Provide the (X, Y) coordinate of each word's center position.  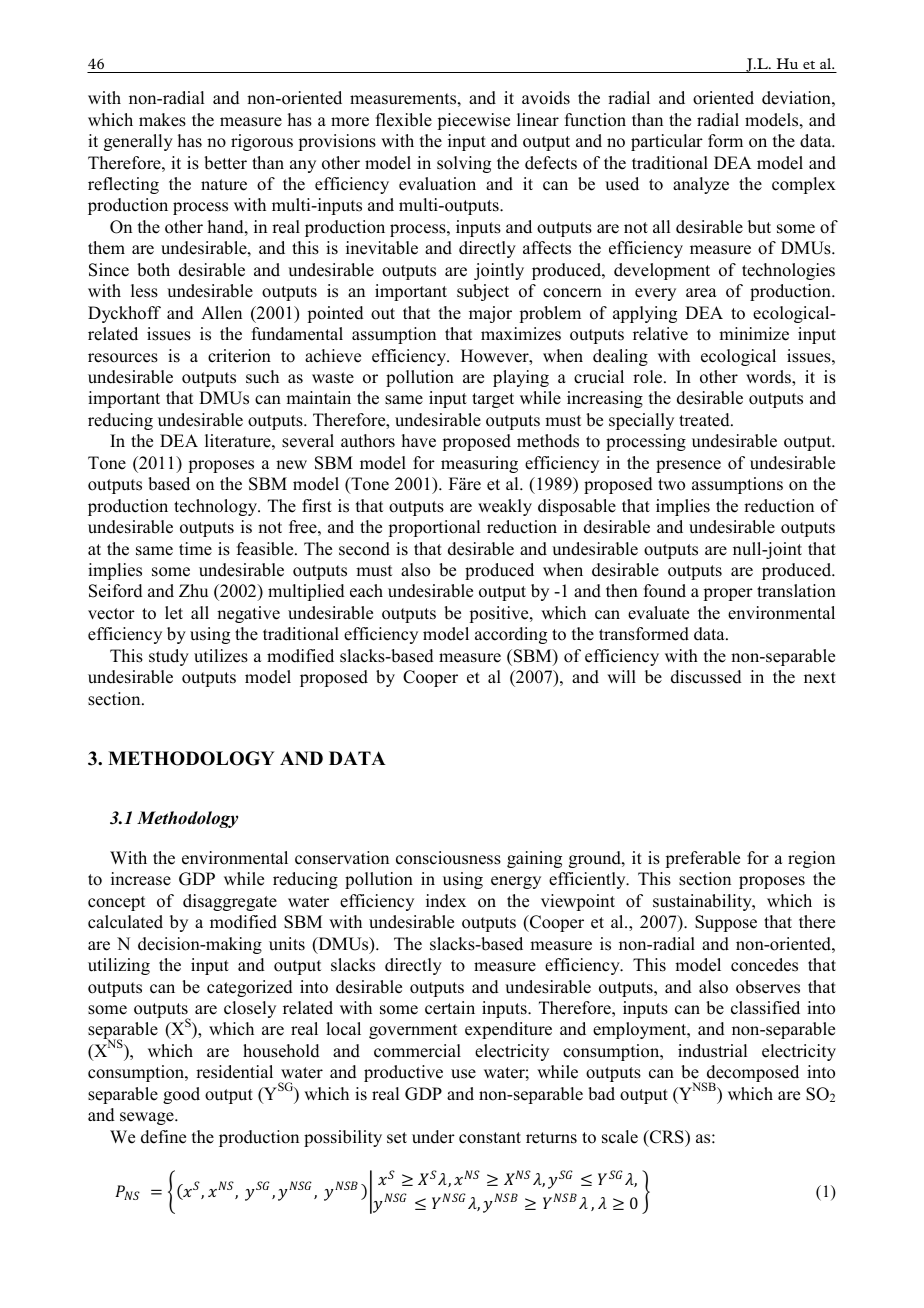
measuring (479, 464)
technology (217, 507)
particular (667, 142)
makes (162, 120)
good (181, 1095)
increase (141, 879)
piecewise (473, 121)
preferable (702, 859)
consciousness (448, 858)
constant (490, 1138)
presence (688, 466)
